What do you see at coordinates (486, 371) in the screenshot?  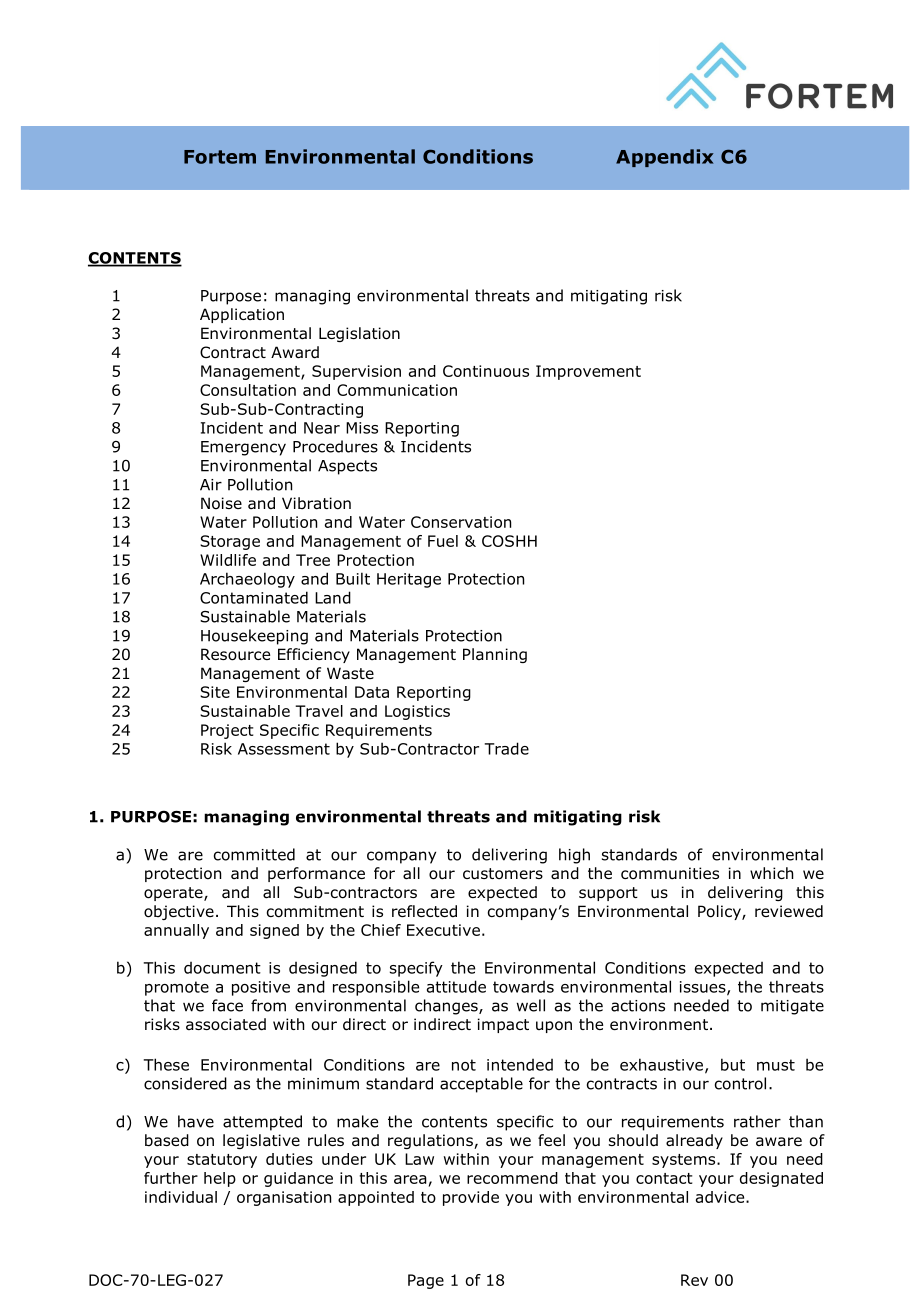 I see `Continuous` at bounding box center [486, 371].
